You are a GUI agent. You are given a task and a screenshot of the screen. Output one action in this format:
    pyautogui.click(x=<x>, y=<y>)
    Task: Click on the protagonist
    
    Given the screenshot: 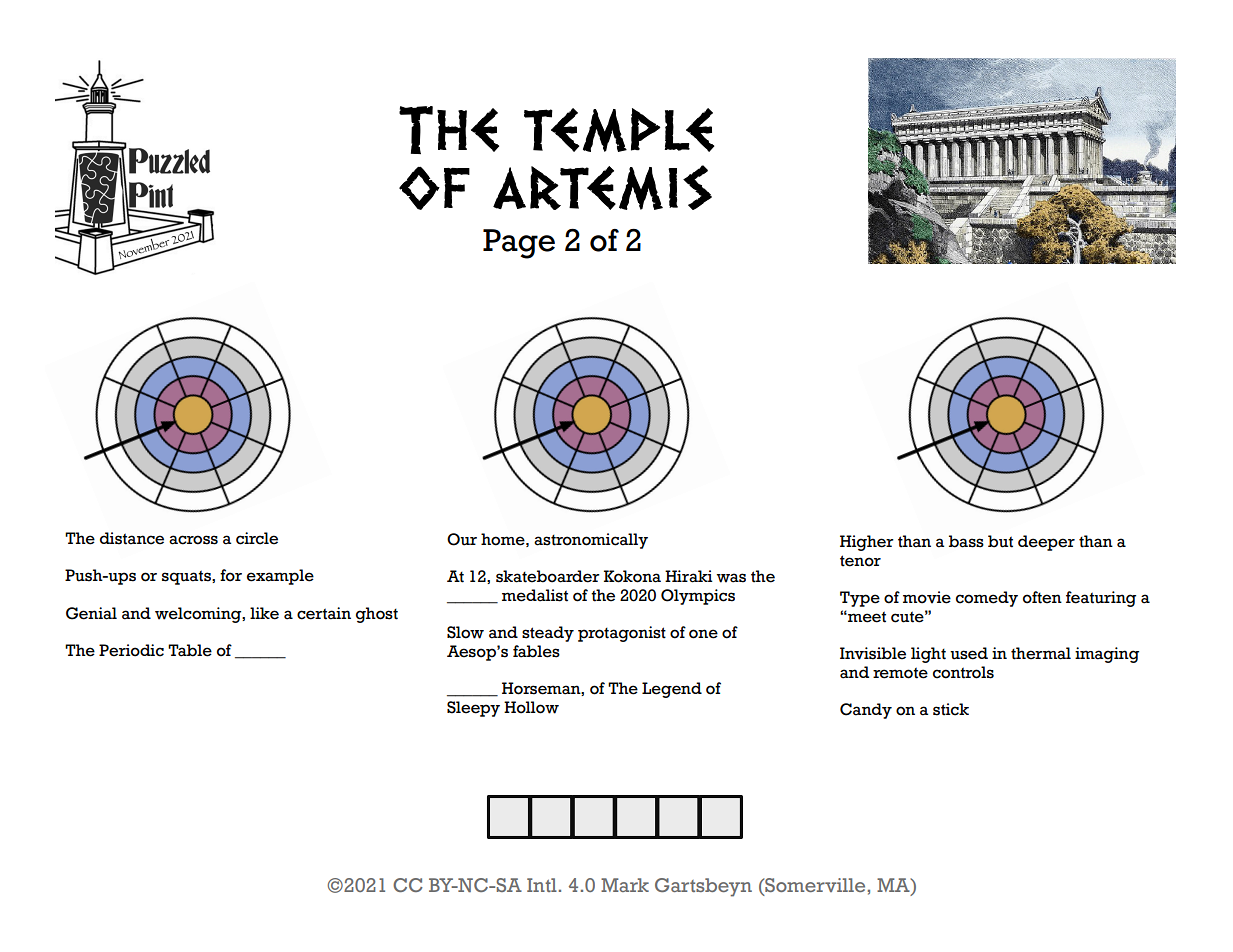 What is the action you would take?
    pyautogui.click(x=622, y=634)
